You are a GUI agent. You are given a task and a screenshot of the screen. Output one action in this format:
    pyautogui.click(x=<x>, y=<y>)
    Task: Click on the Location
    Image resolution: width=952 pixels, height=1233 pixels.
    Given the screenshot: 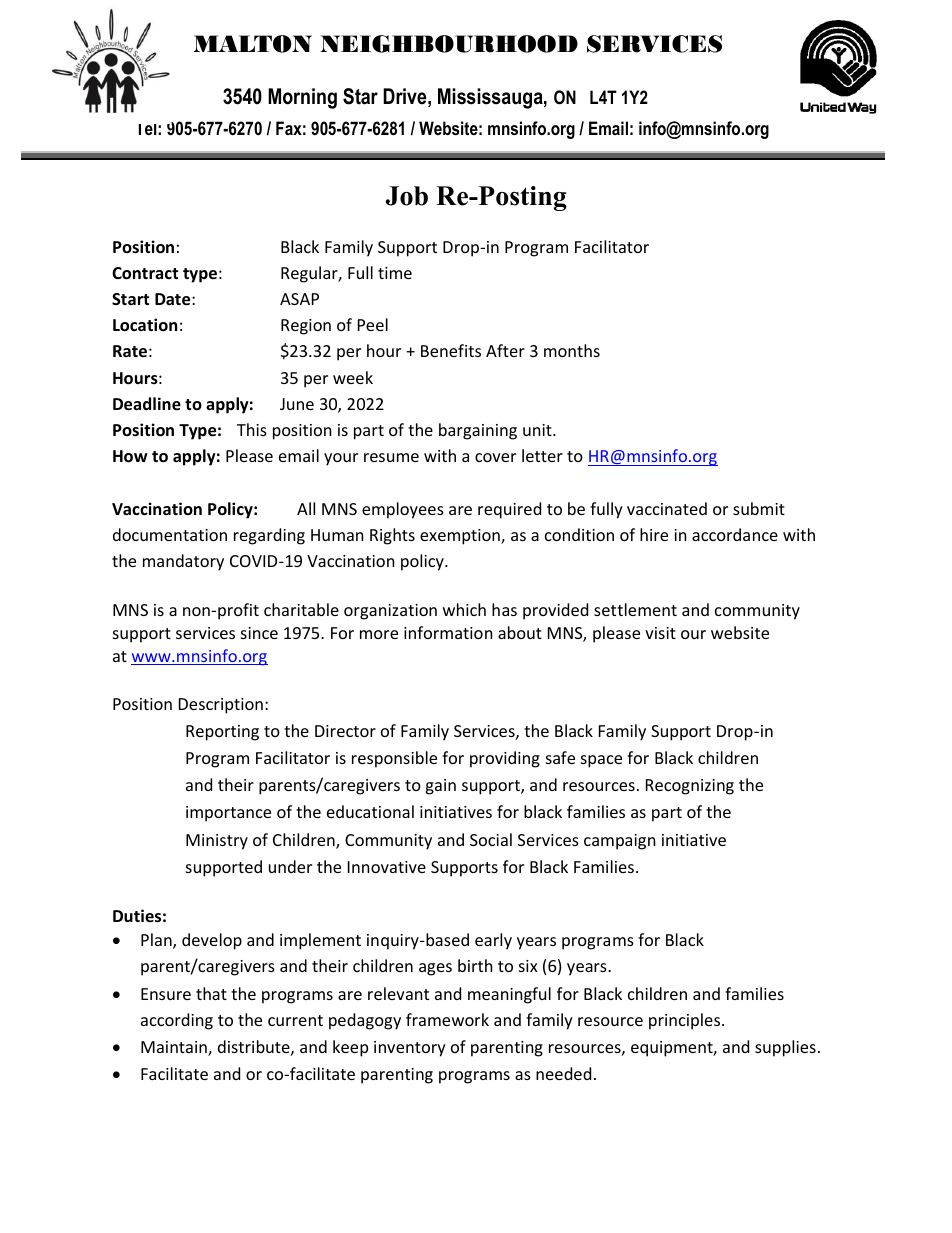 What is the action you would take?
    pyautogui.click(x=145, y=325)
